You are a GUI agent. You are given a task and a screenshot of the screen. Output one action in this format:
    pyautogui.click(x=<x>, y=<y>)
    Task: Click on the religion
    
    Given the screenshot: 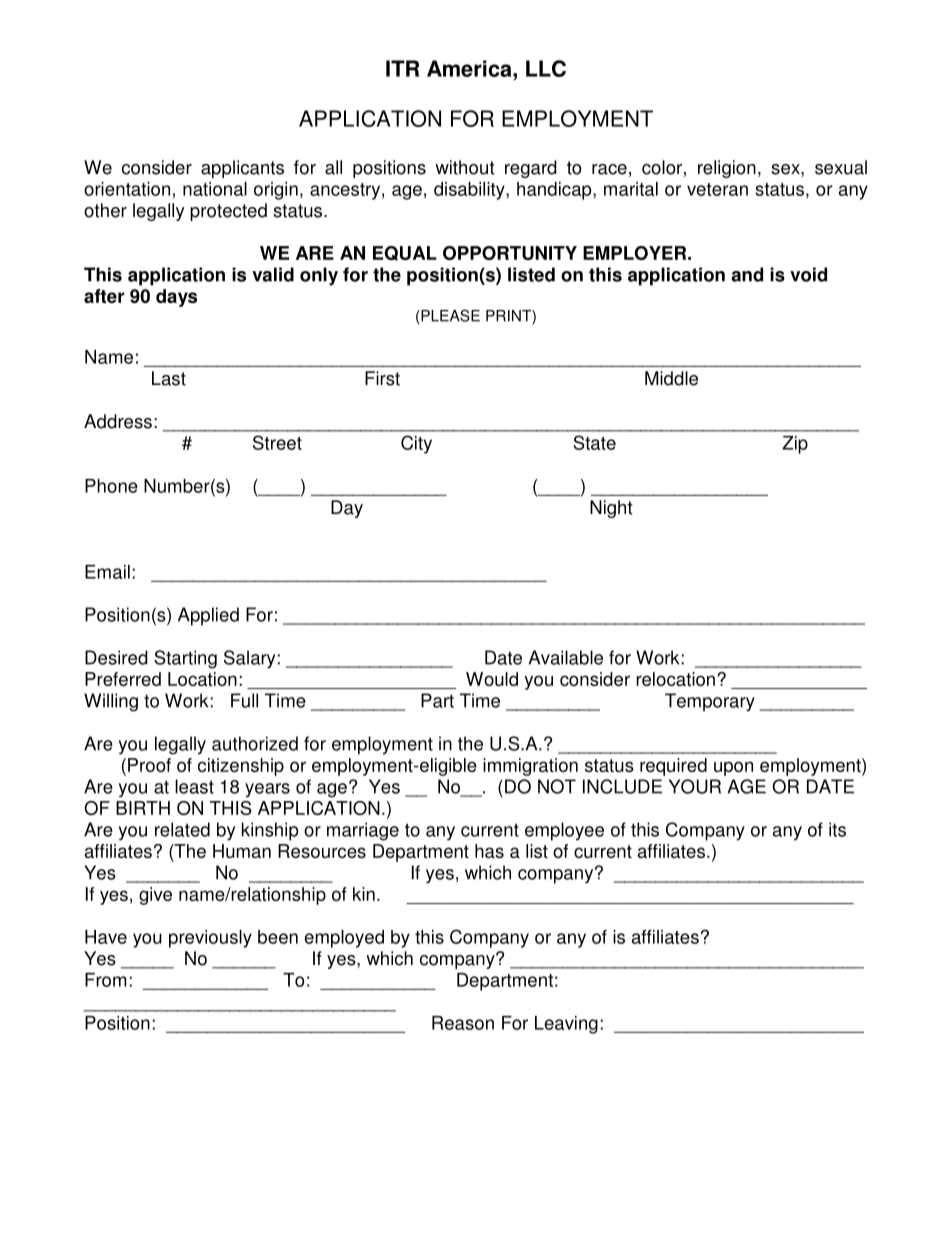 What is the action you would take?
    pyautogui.click(x=727, y=169)
